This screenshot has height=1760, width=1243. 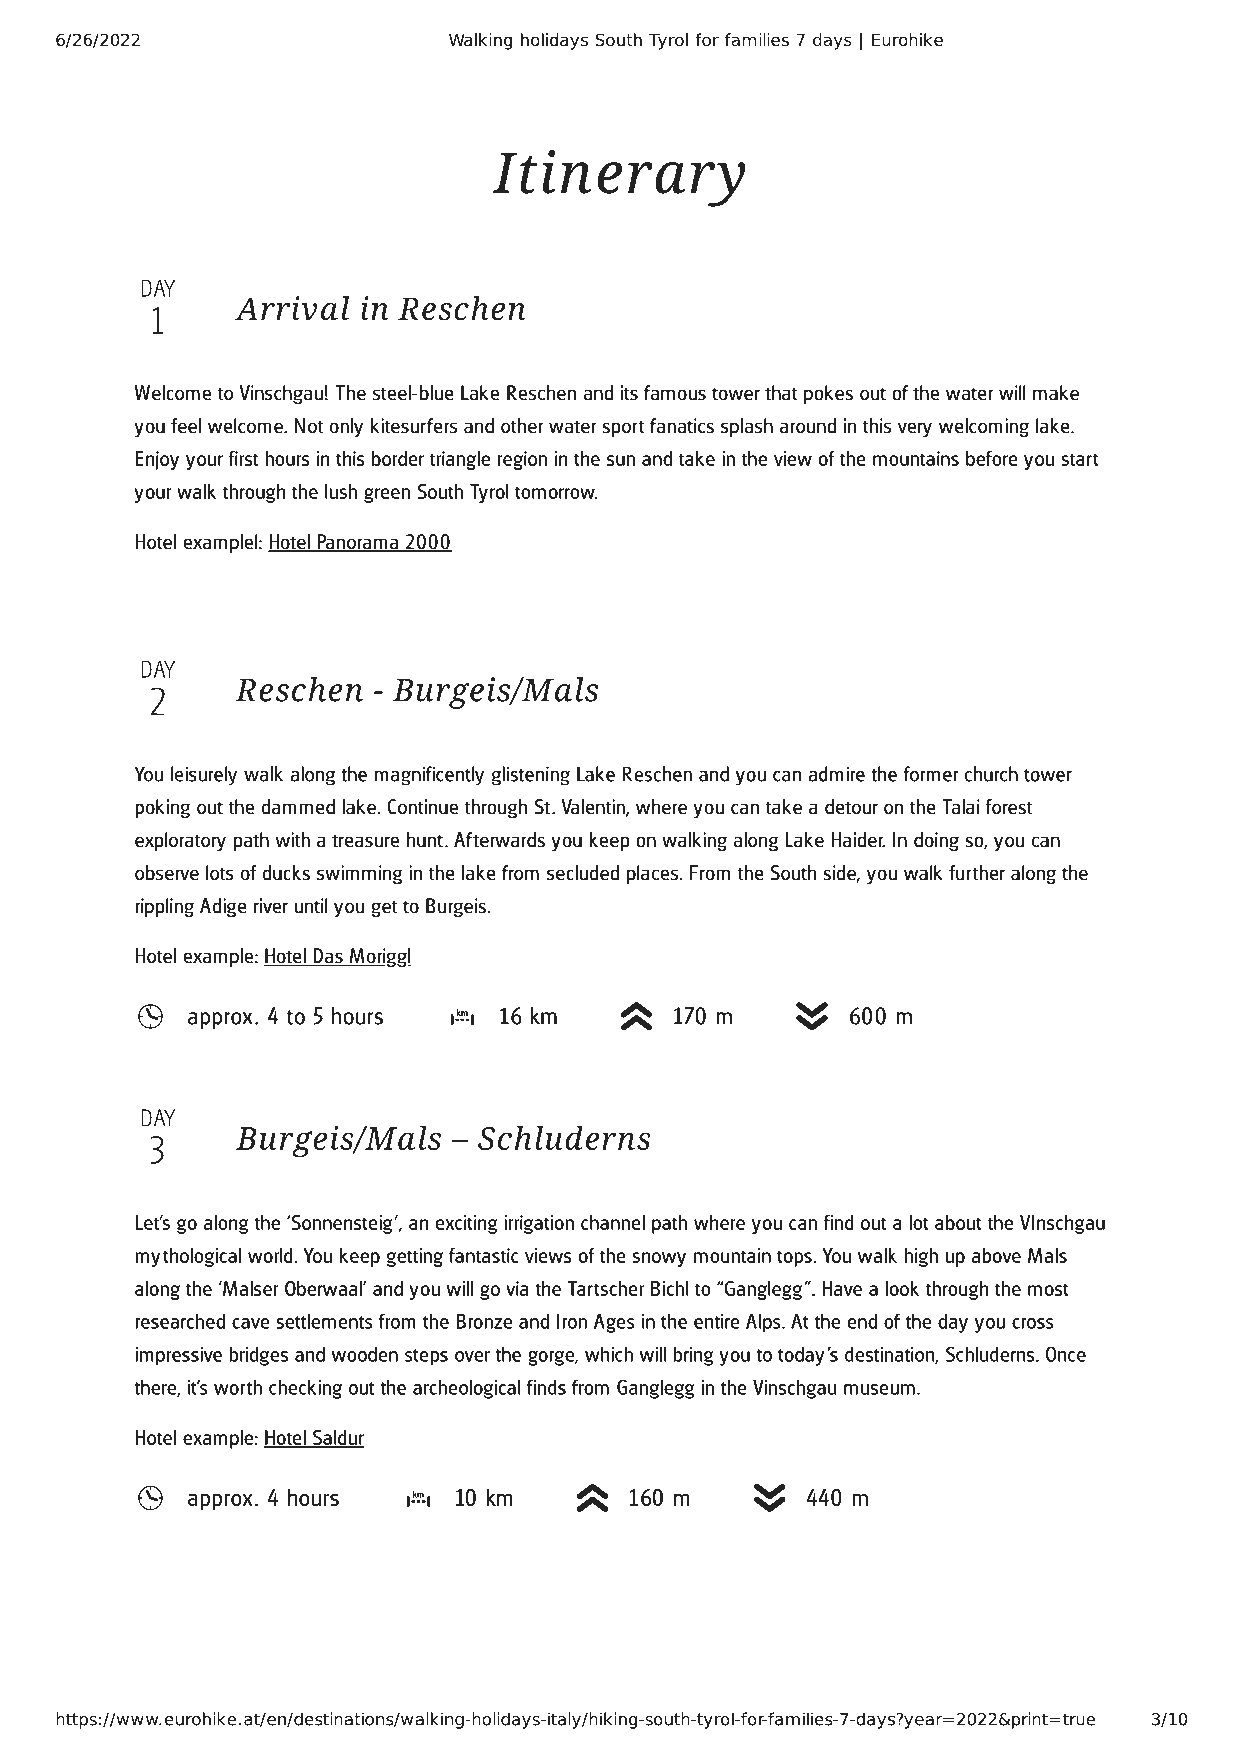 What do you see at coordinates (654, 874) in the screenshot?
I see `places` at bounding box center [654, 874].
